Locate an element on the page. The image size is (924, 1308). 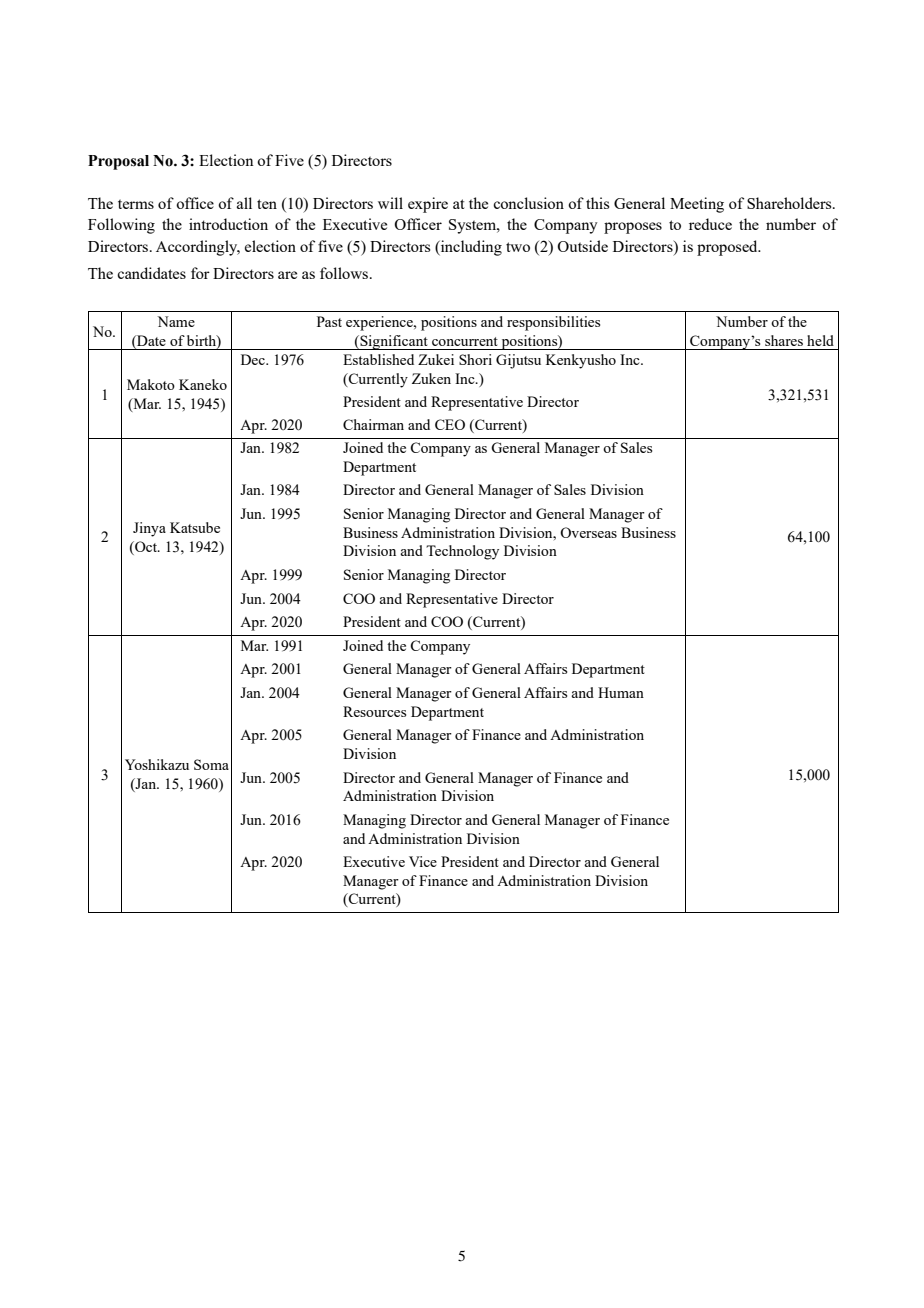
Soma is located at coordinates (211, 764).
